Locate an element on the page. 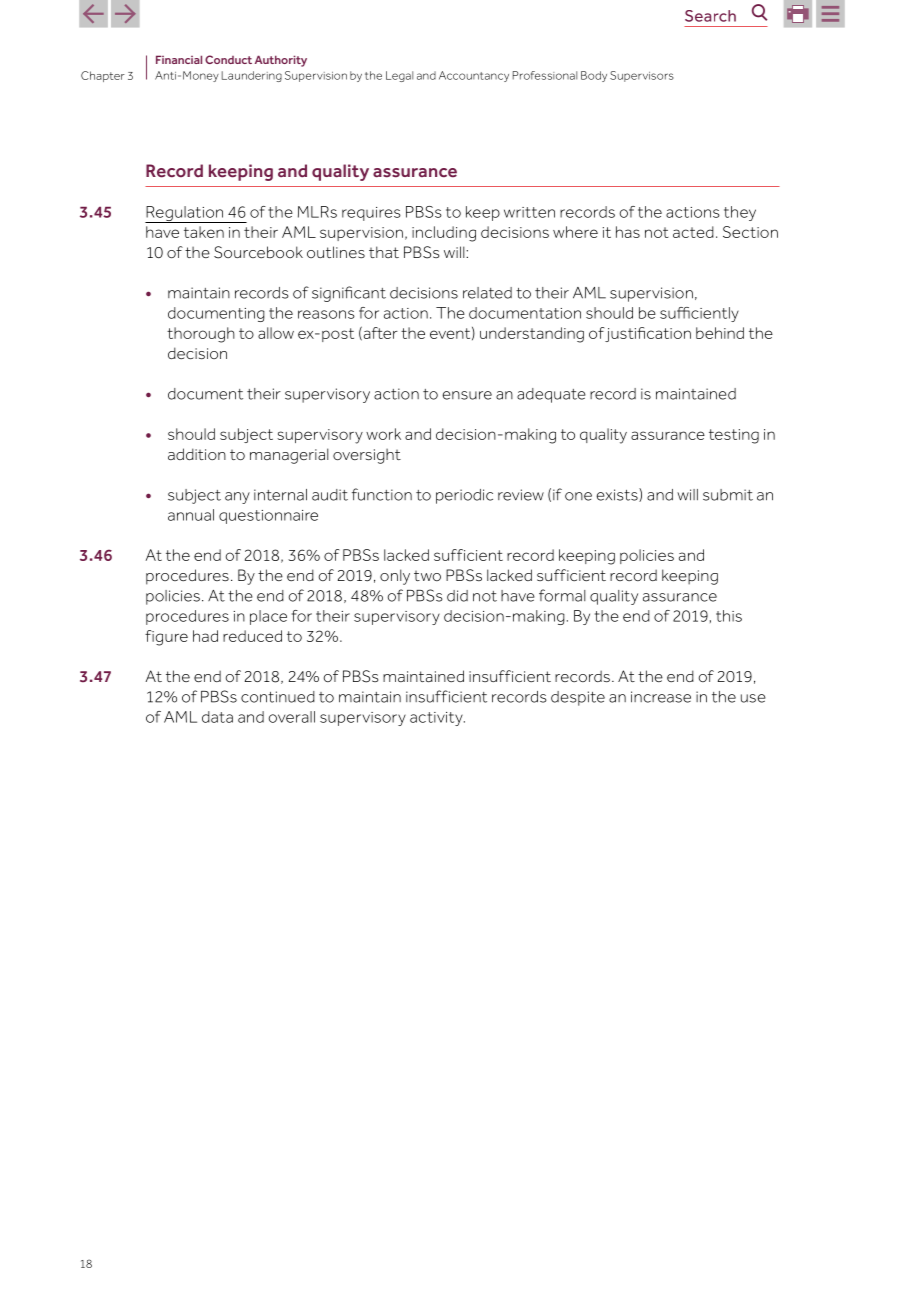 The image size is (924, 1308). data is located at coordinates (217, 717).
